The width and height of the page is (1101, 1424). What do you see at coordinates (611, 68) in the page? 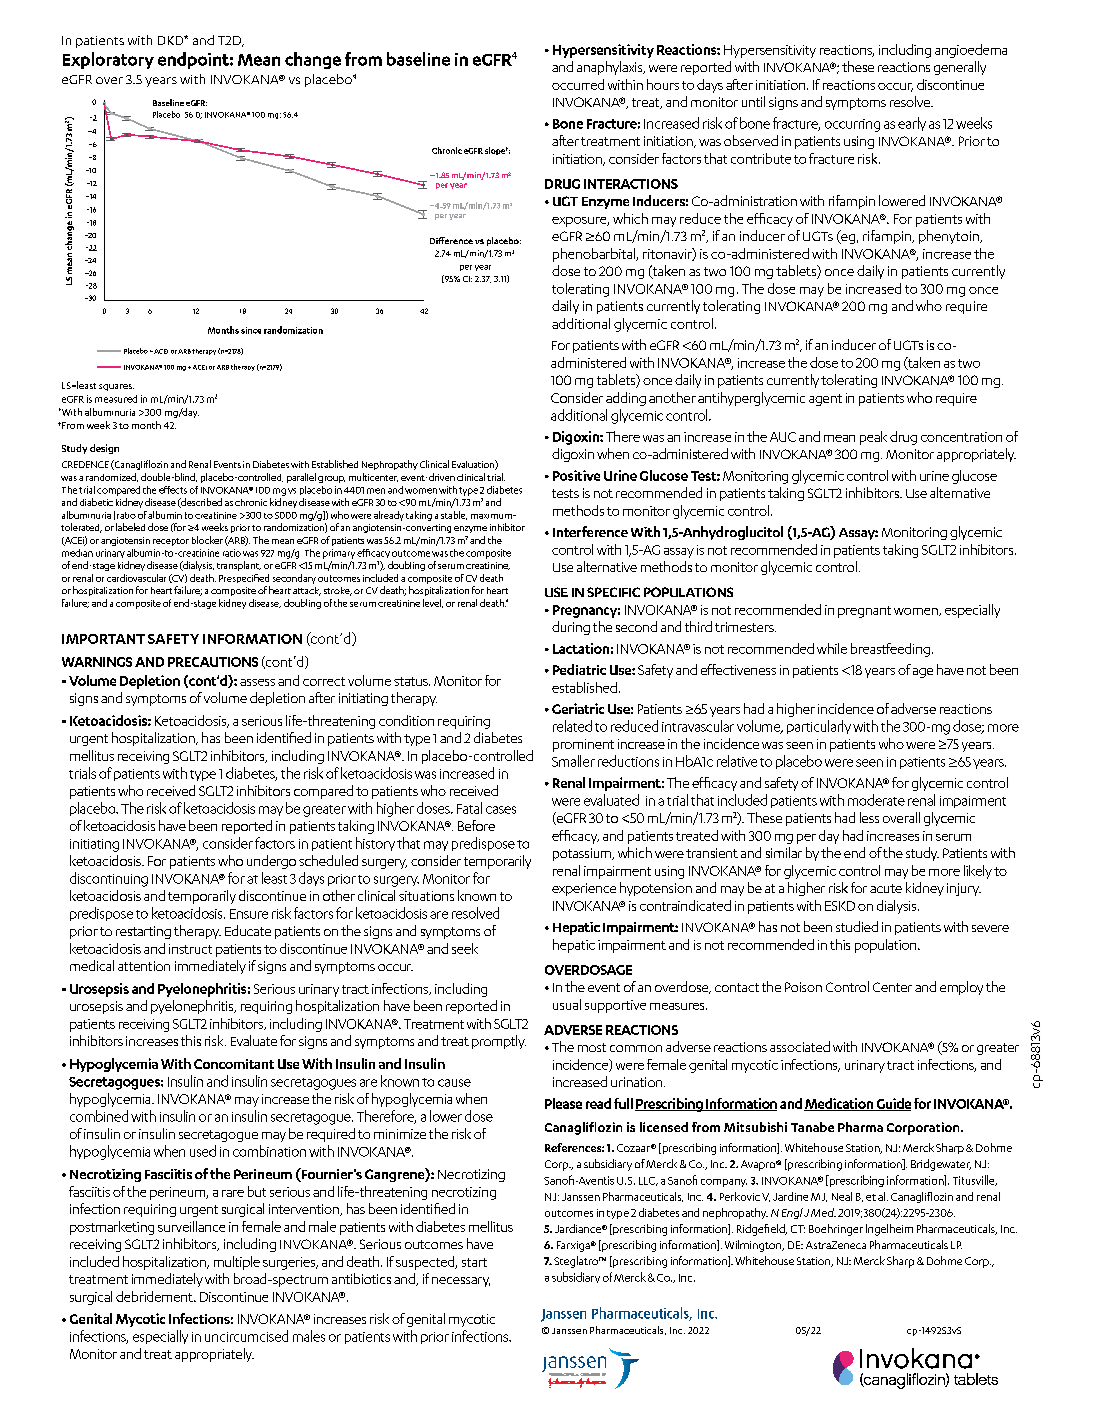
I see `anaphylaxis` at bounding box center [611, 68].
